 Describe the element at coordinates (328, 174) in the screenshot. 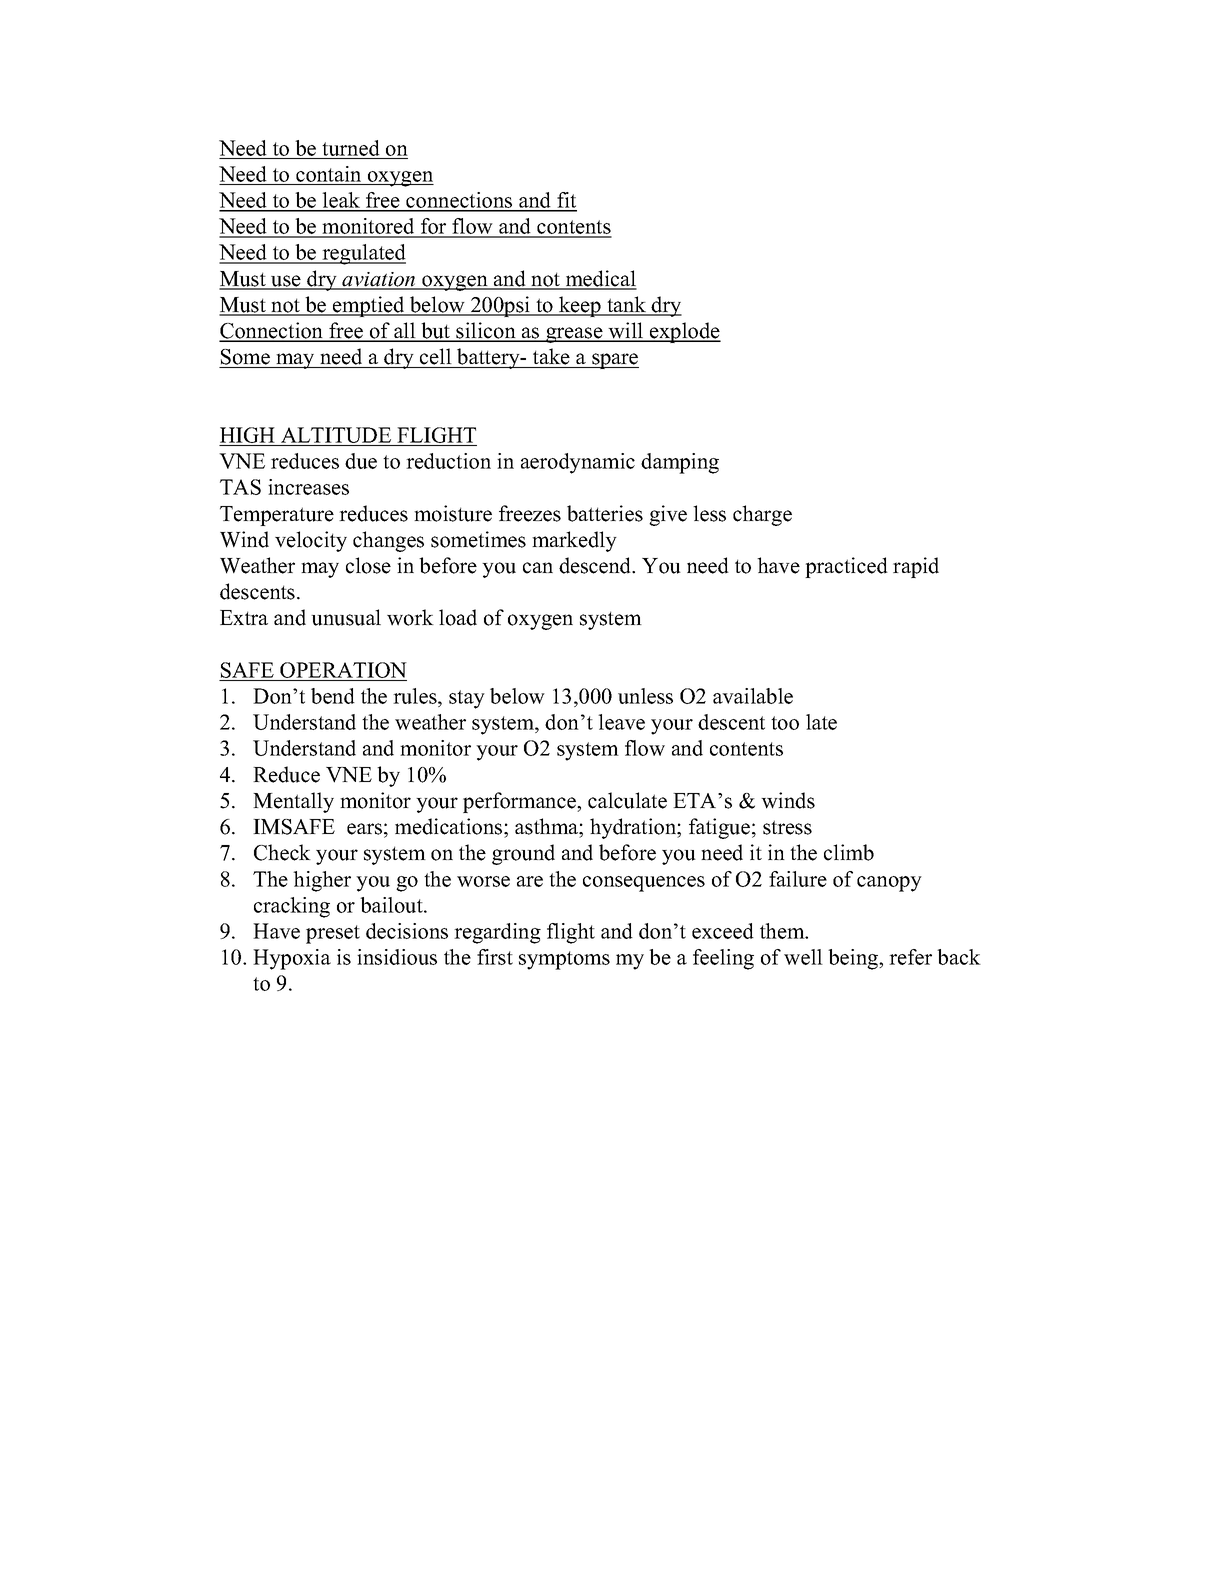

I see `contain` at that location.
